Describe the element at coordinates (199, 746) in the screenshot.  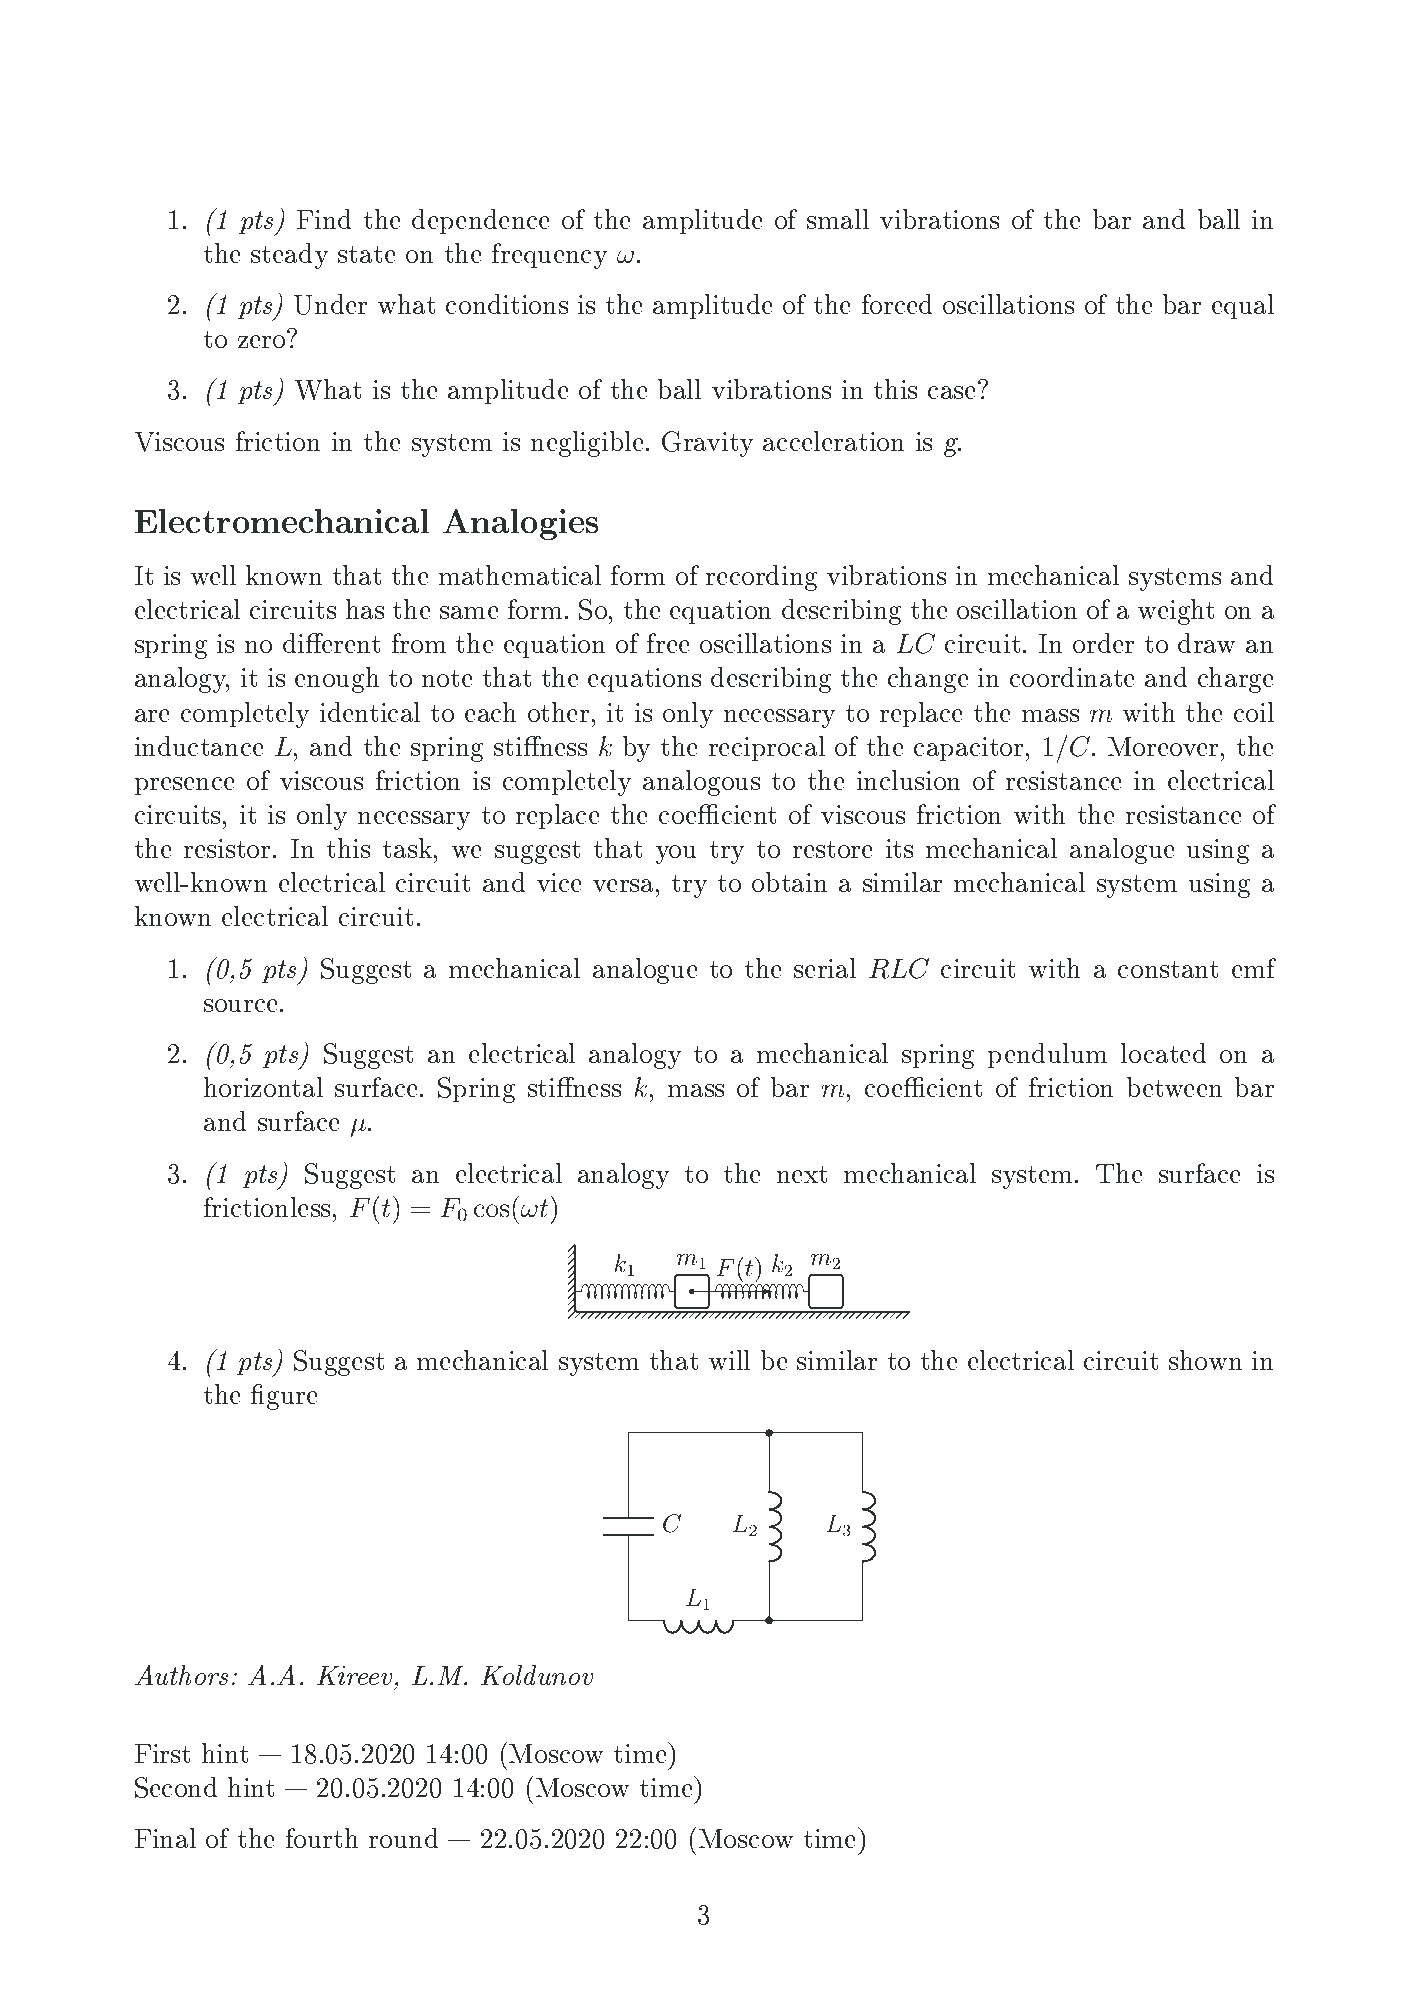
I see `inductance` at that location.
